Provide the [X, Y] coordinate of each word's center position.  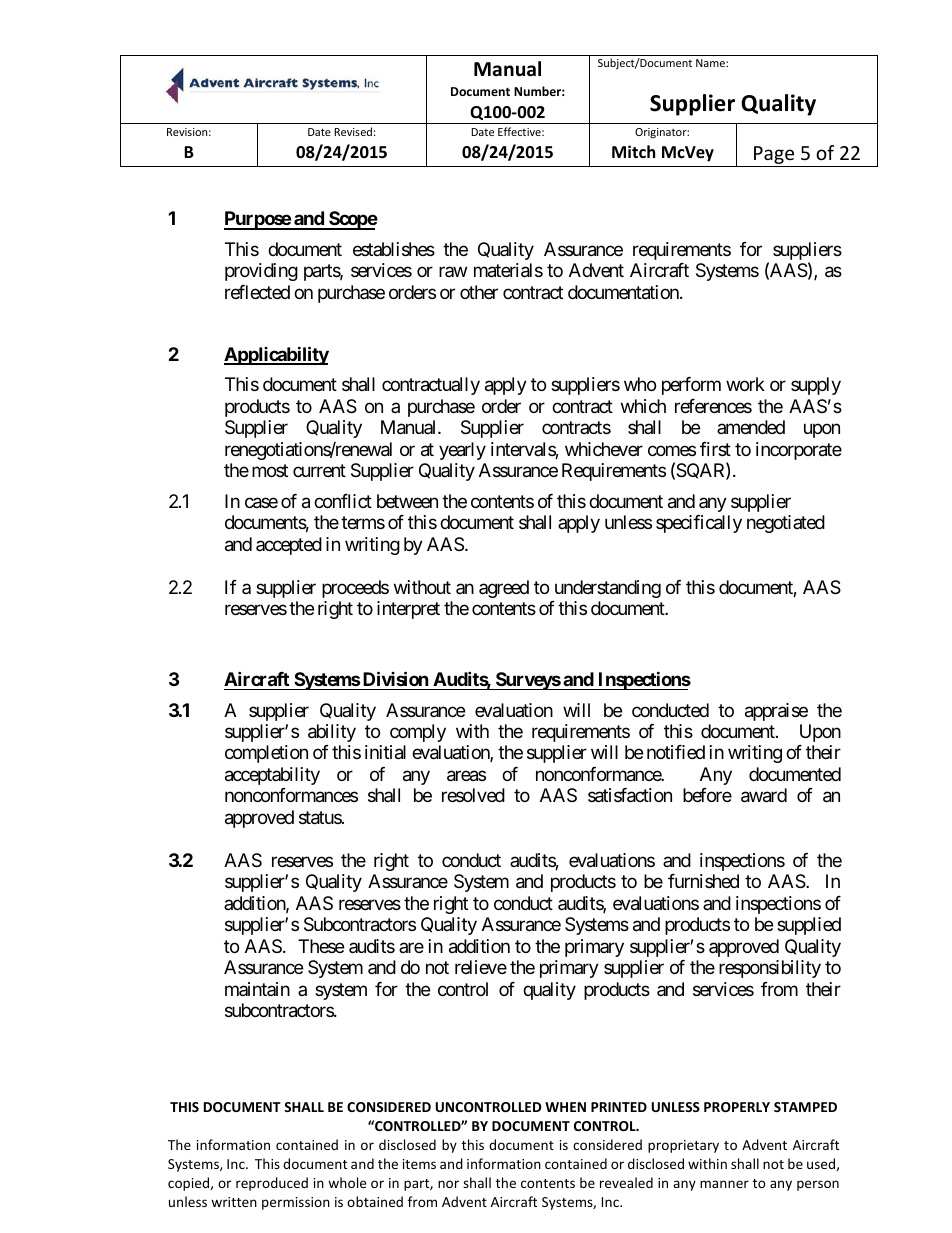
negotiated [786, 524]
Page [774, 155]
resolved [473, 795]
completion [266, 754]
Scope [352, 220]
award [764, 795]
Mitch [633, 151]
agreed [504, 589]
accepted [289, 546]
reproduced [272, 1184]
